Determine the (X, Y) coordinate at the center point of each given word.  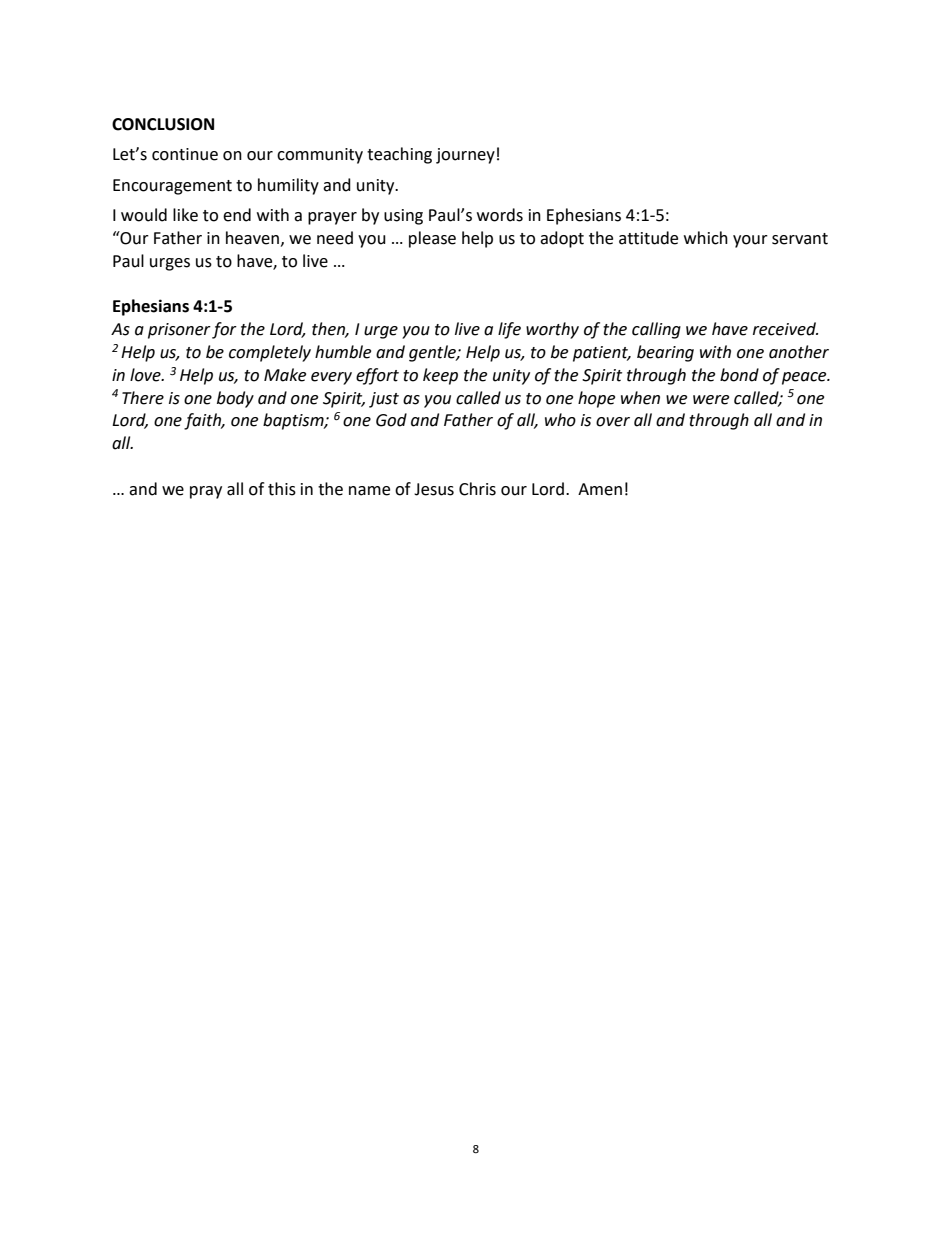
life (509, 330)
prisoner (179, 331)
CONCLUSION (163, 124)
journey (465, 156)
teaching (399, 155)
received (785, 329)
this (282, 489)
